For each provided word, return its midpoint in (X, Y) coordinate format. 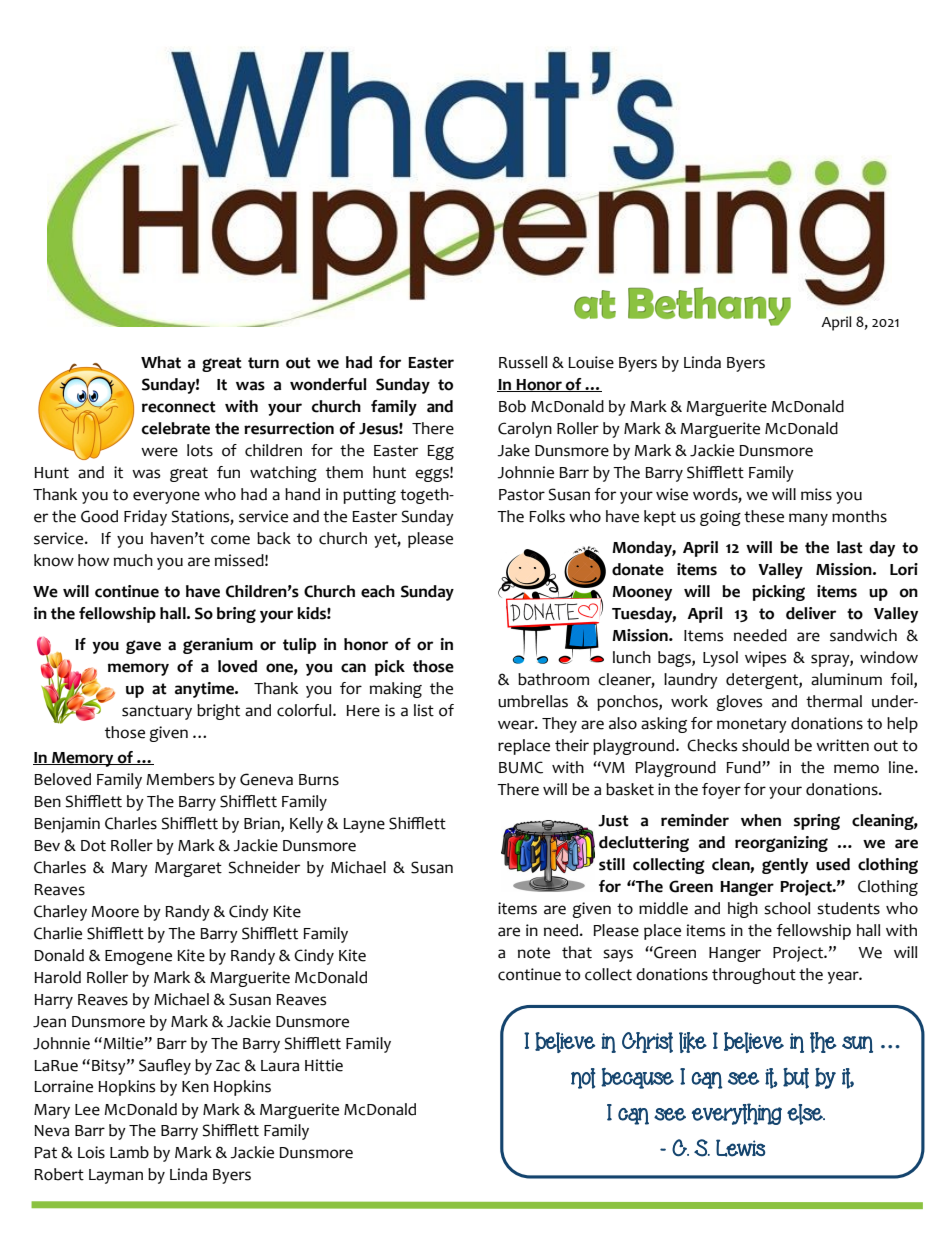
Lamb (129, 1152)
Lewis (741, 1148)
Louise (591, 362)
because (637, 1078)
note (534, 953)
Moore (115, 912)
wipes (765, 659)
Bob (512, 406)
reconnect (179, 407)
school (787, 908)
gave (143, 647)
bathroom (553, 679)
